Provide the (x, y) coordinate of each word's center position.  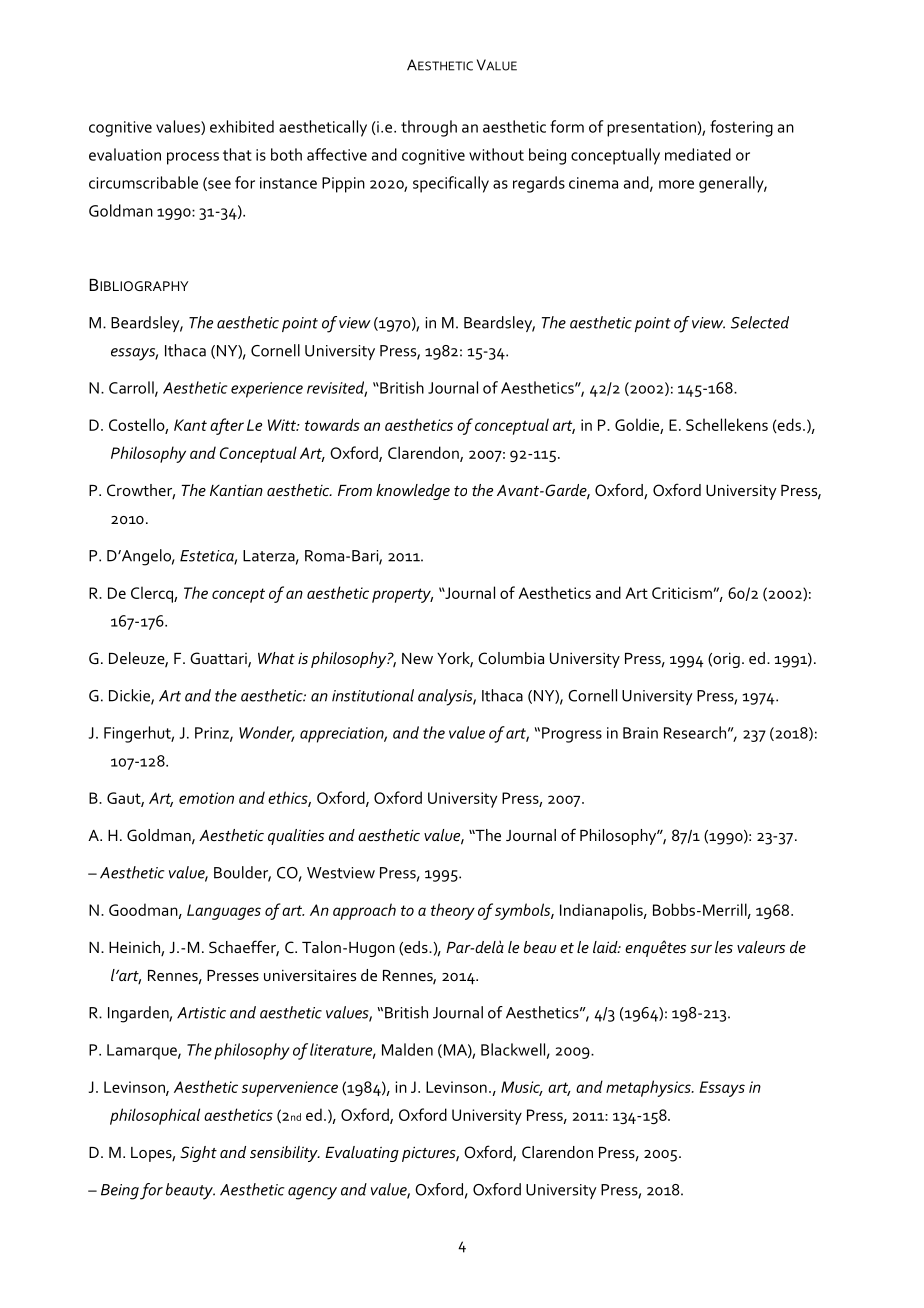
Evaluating (362, 1154)
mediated (698, 154)
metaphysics (649, 1088)
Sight (198, 1154)
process (193, 158)
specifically (451, 184)
